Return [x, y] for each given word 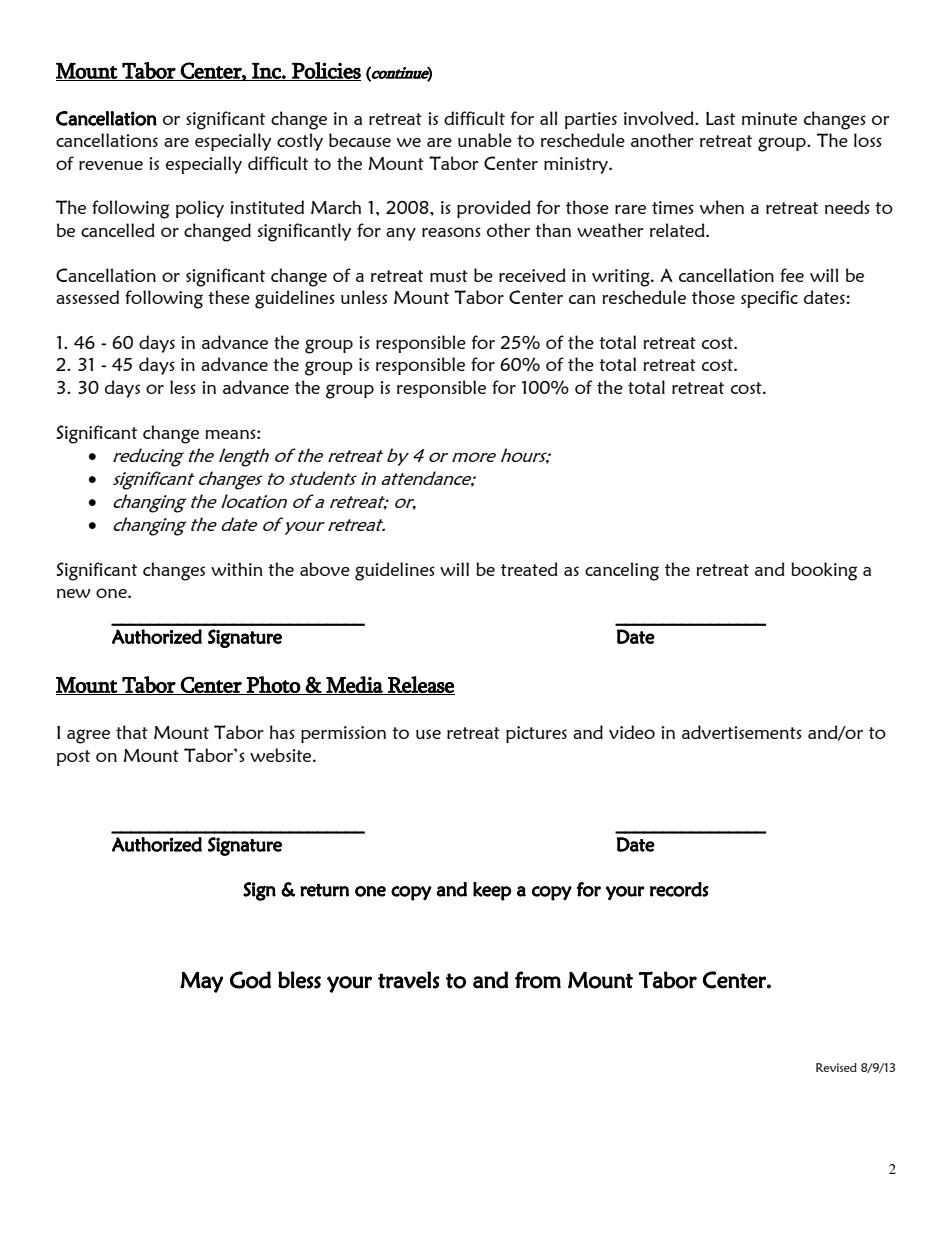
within [236, 569]
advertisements [742, 732]
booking [824, 571]
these [229, 297]
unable [485, 140]
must [449, 276]
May [201, 982]
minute [769, 118]
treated [529, 569]
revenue [111, 165]
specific [769, 299]
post [73, 758]
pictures [536, 734]
